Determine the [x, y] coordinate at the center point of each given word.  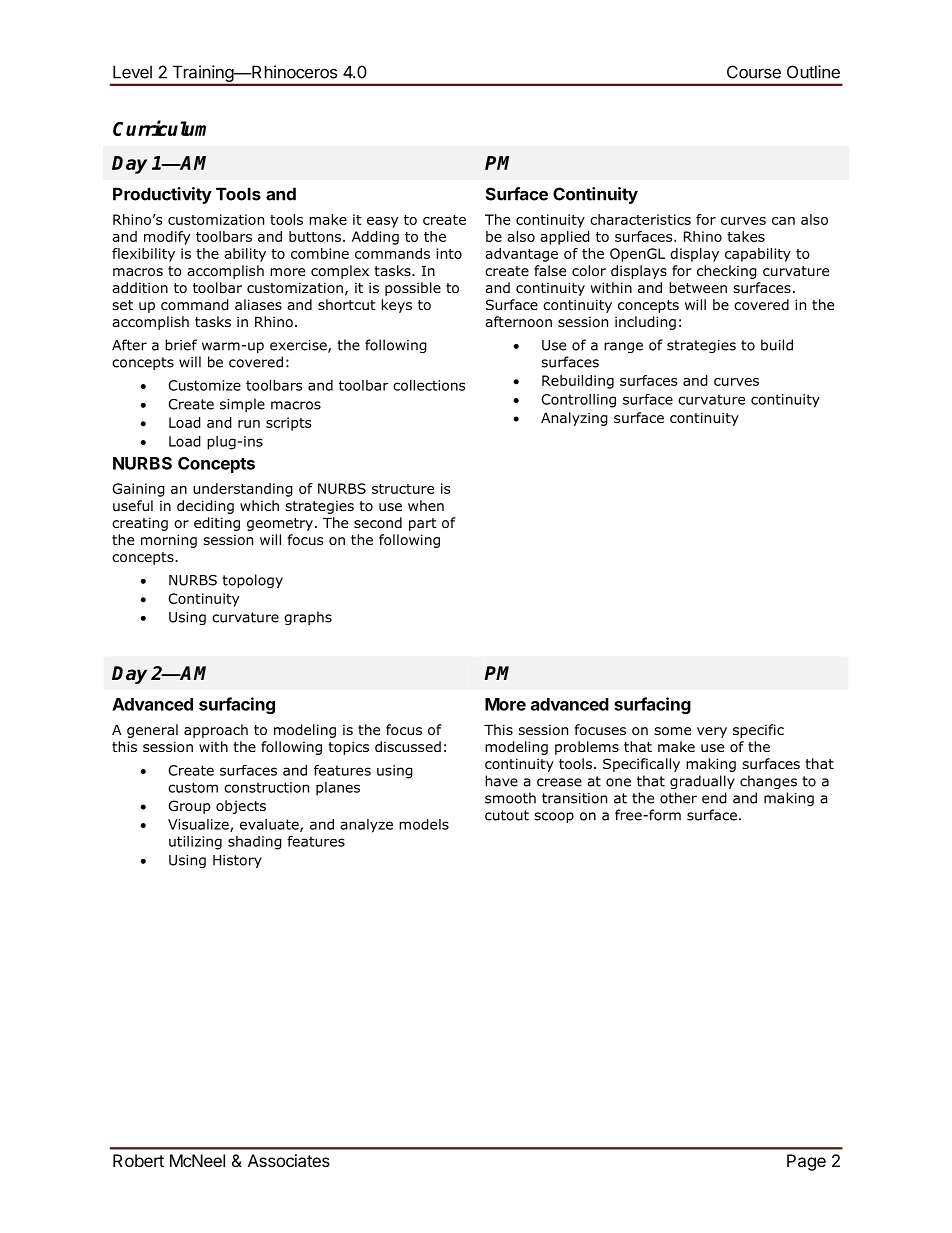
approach [216, 731]
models [424, 824]
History [237, 861]
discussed [408, 746]
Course [754, 72]
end [714, 798]
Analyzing [574, 419]
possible [413, 289]
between [698, 287]
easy [382, 222]
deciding [205, 507]
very [712, 732]
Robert [138, 1160]
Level [132, 72]
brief [181, 345]
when [426, 505]
